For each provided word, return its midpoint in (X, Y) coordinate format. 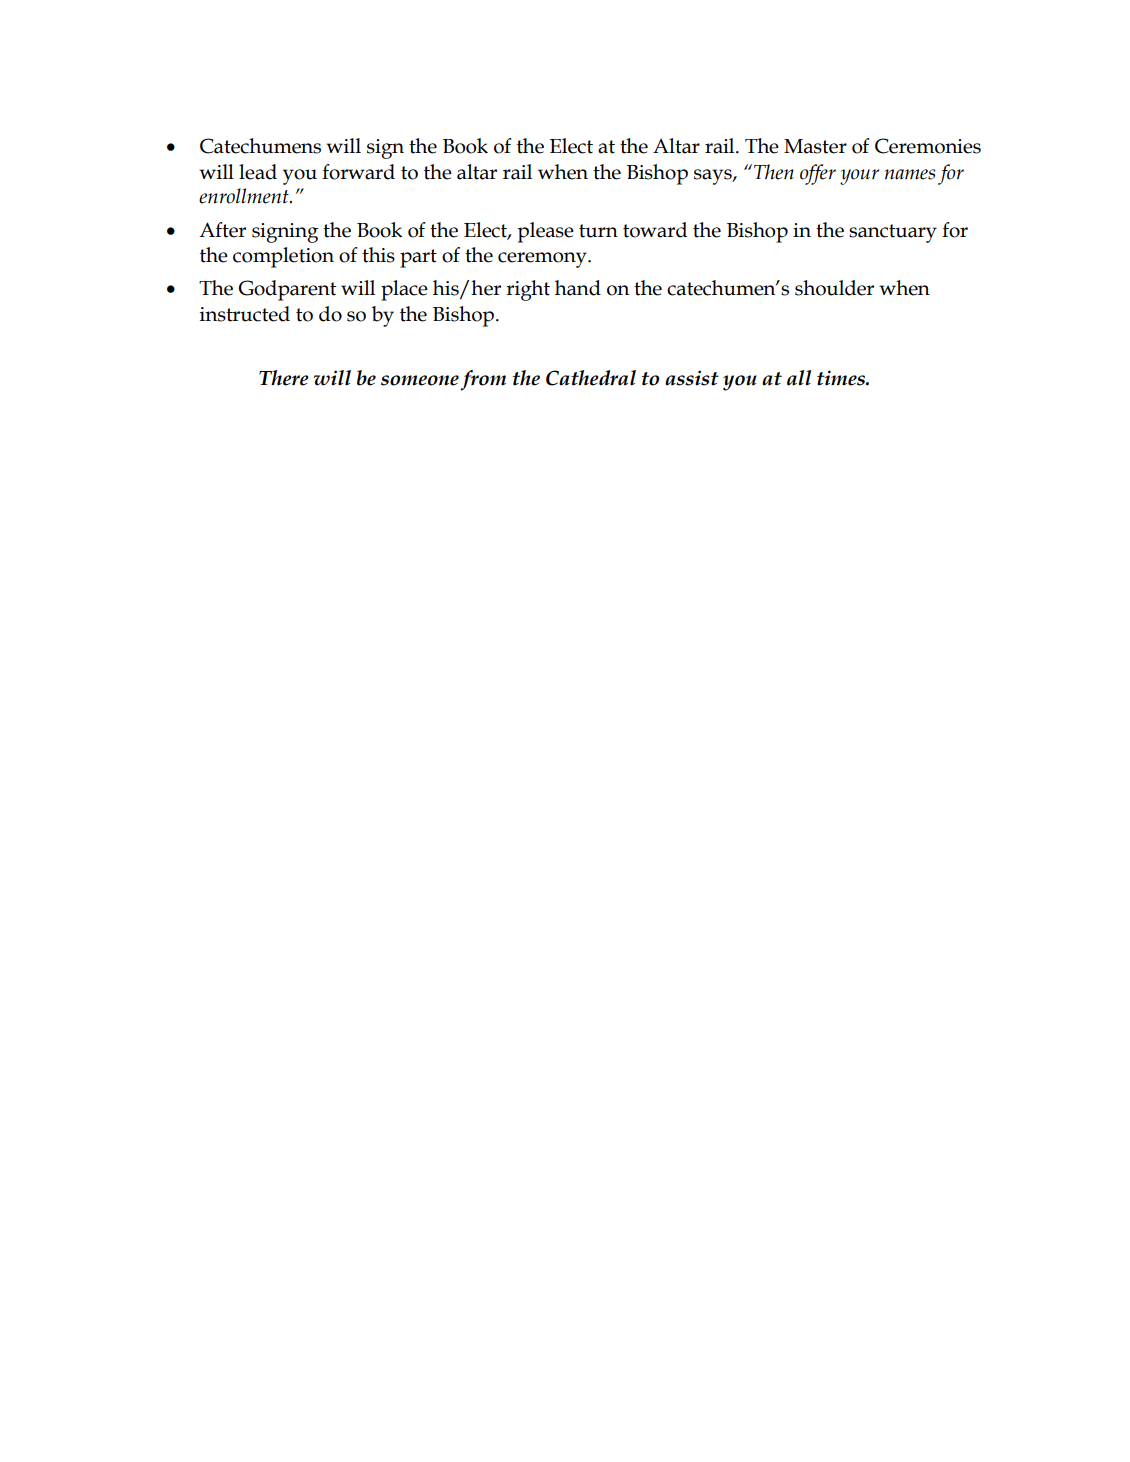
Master (815, 146)
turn (598, 231)
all (799, 378)
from (483, 380)
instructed (245, 314)
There (284, 378)
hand (578, 288)
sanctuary (893, 233)
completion (283, 257)
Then (774, 172)
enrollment (245, 196)
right (528, 290)
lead (258, 172)
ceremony (543, 260)
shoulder (834, 288)
